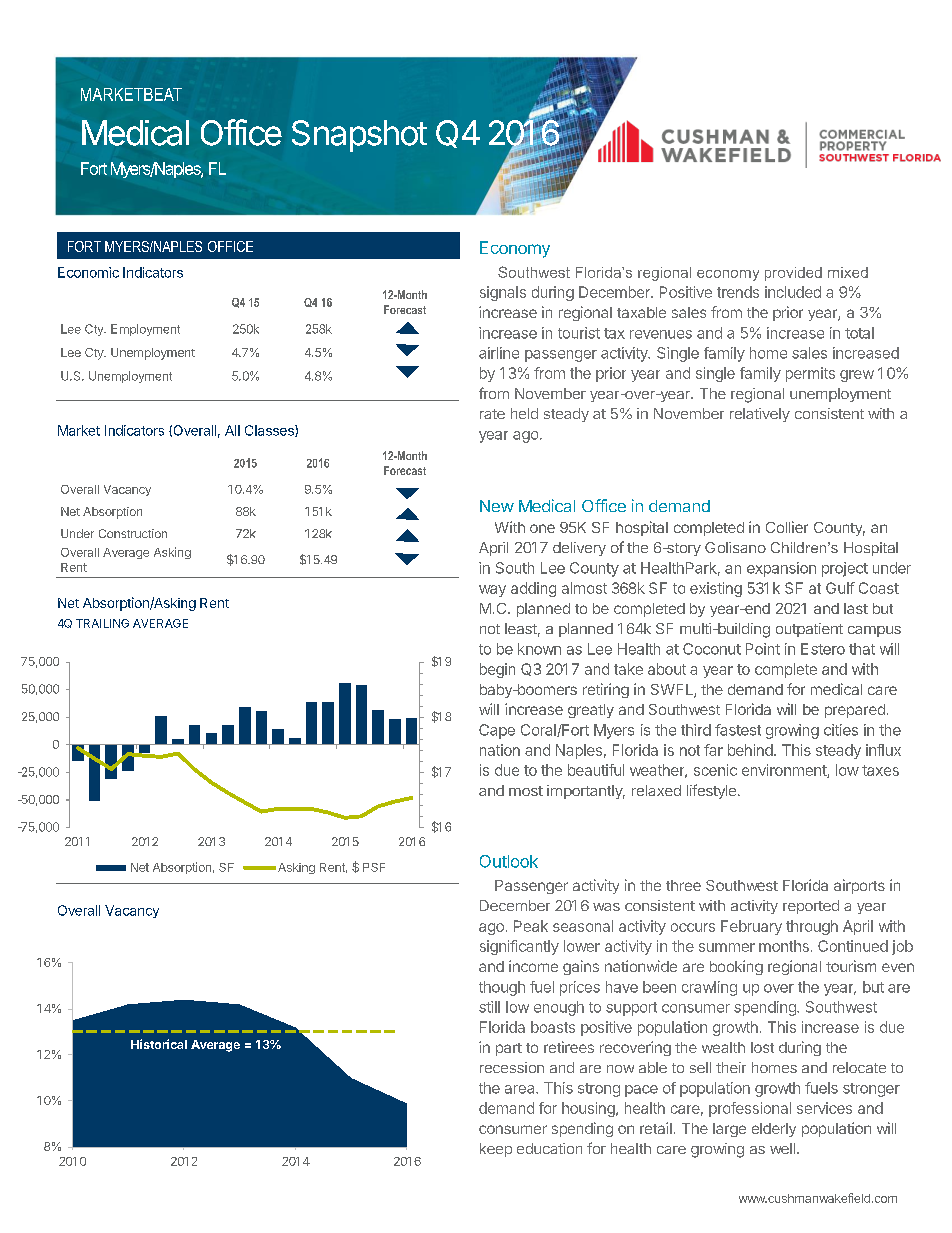 This image has height=1233, width=952. What do you see at coordinates (793, 274) in the image?
I see `provided` at bounding box center [793, 274].
